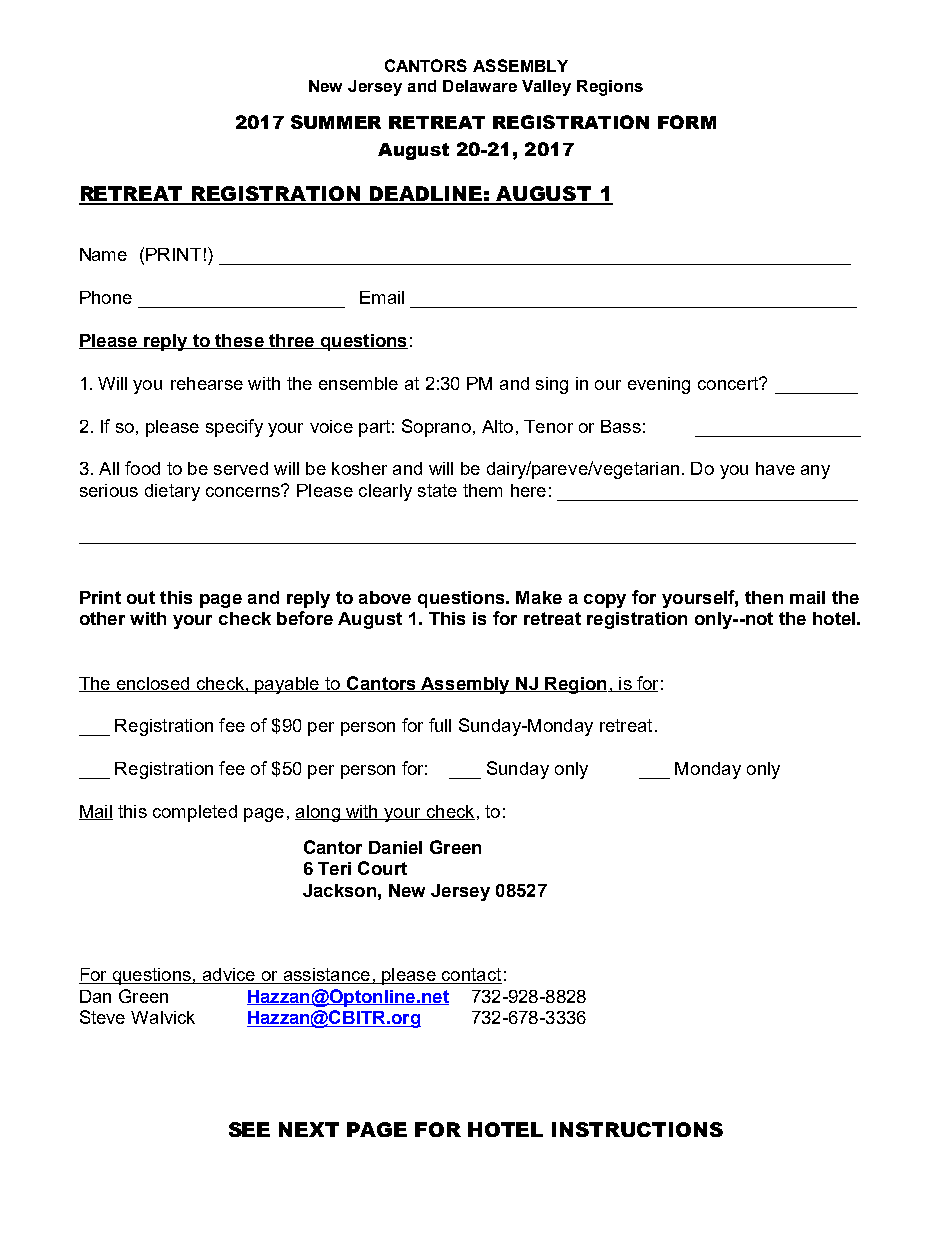 The image size is (952, 1233). Describe the element at coordinates (309, 1129) in the document. I see `NEXT` at that location.
